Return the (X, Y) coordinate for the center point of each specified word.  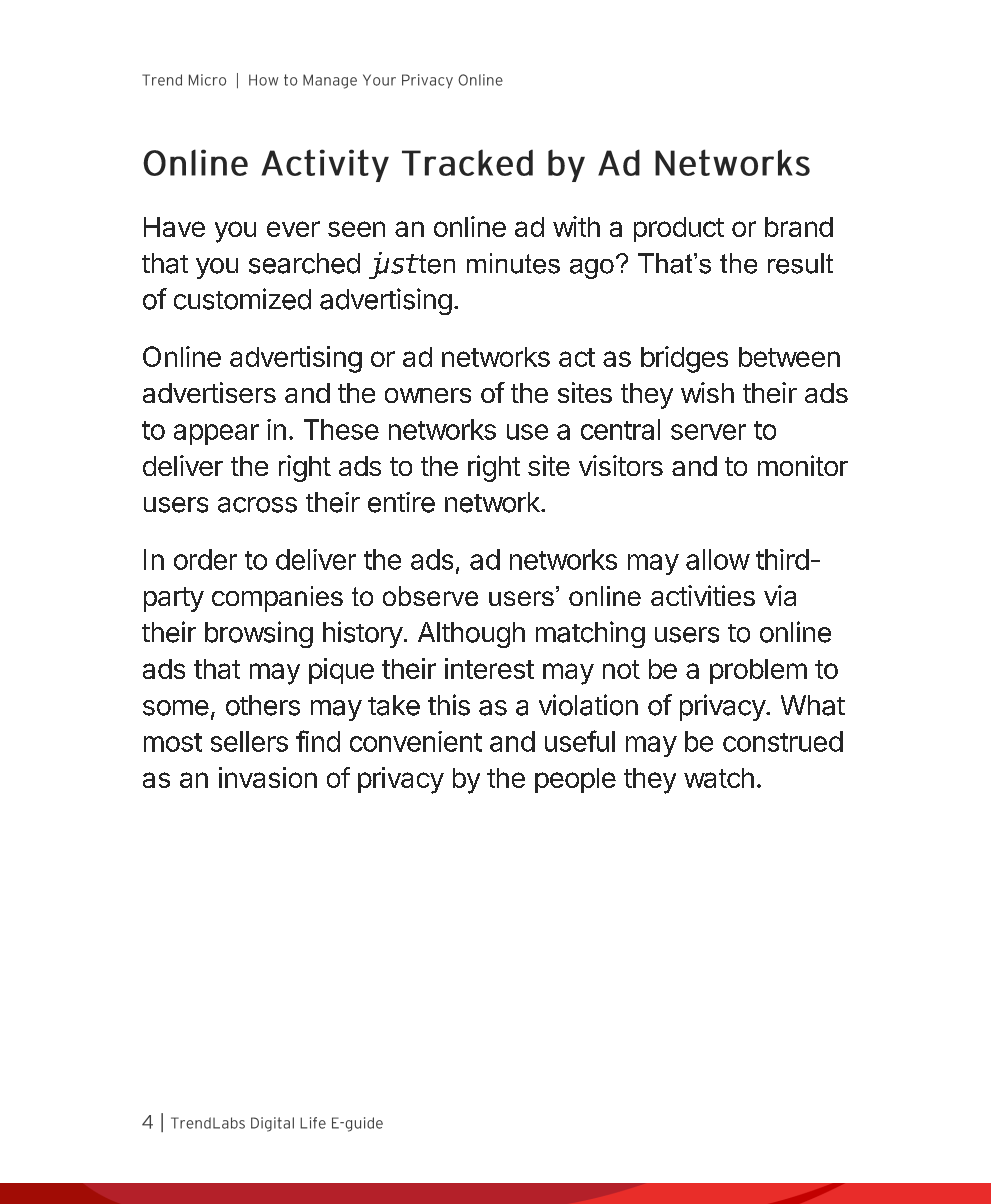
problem (758, 671)
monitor (803, 465)
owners (428, 395)
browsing (259, 634)
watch (719, 778)
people (575, 780)
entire (401, 502)
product (679, 229)
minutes (513, 263)
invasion (268, 777)
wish (707, 392)
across (257, 505)
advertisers (209, 392)
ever (293, 229)
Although (471, 635)
